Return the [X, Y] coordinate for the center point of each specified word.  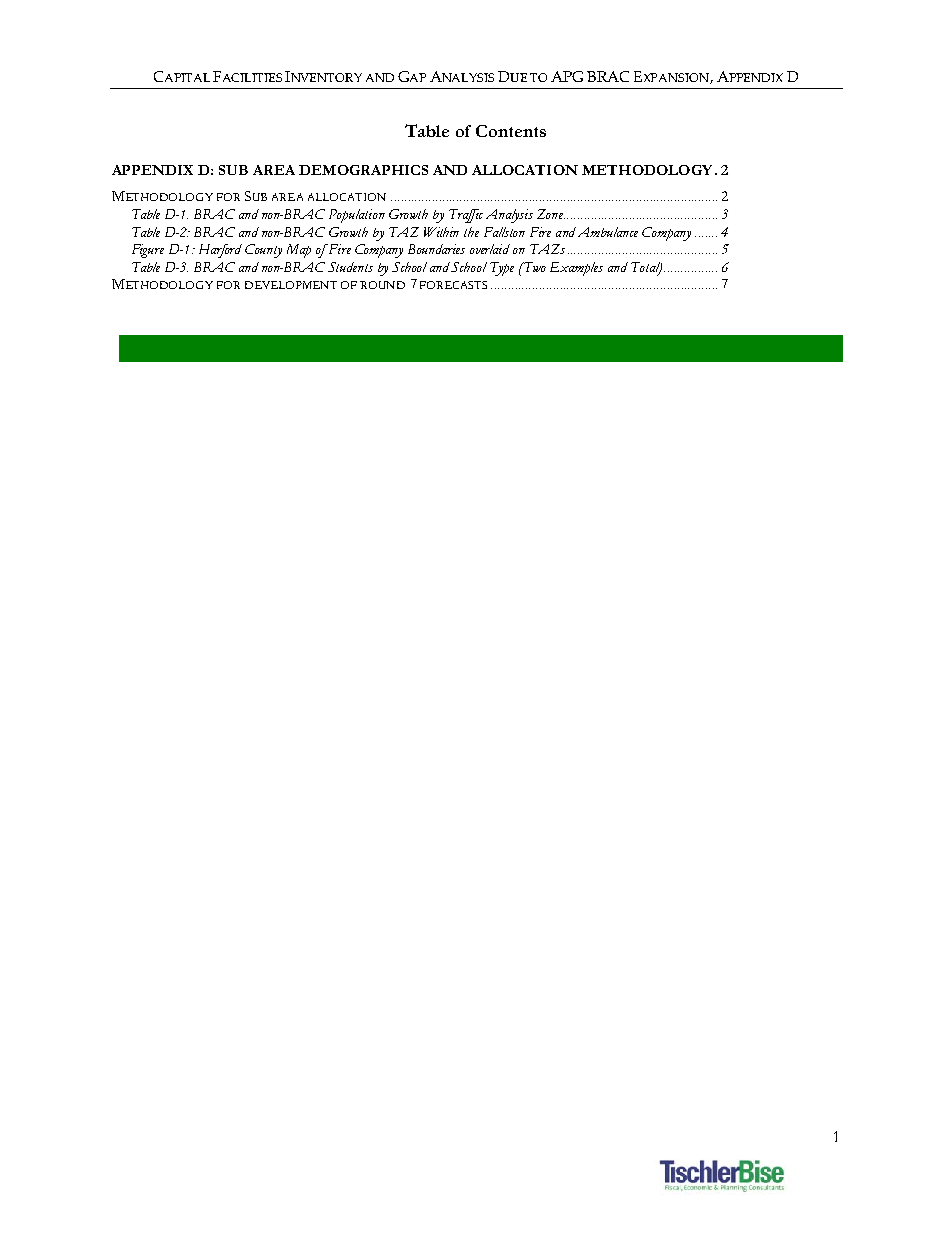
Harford [220, 251]
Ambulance [608, 232]
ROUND [382, 285]
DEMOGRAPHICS [363, 170]
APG [567, 76]
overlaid [490, 249]
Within [441, 232]
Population [357, 216]
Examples [576, 269]
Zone [551, 214]
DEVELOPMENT [291, 285]
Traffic [466, 216]
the [471, 232]
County [263, 251]
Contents [511, 131]
